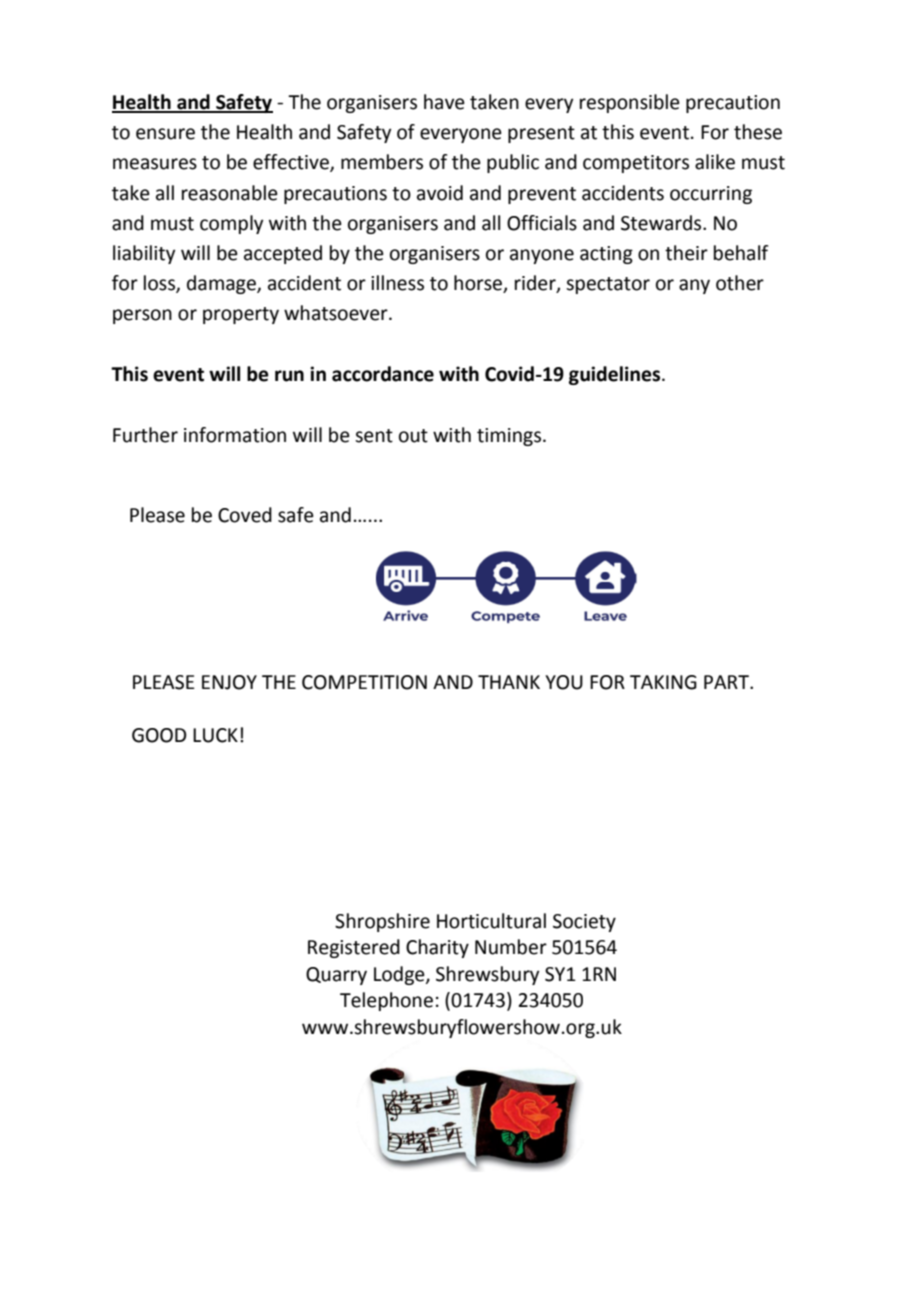 The image size is (924, 1308). Describe the element at coordinates (397, 283) in the screenshot. I see `illness` at that location.
